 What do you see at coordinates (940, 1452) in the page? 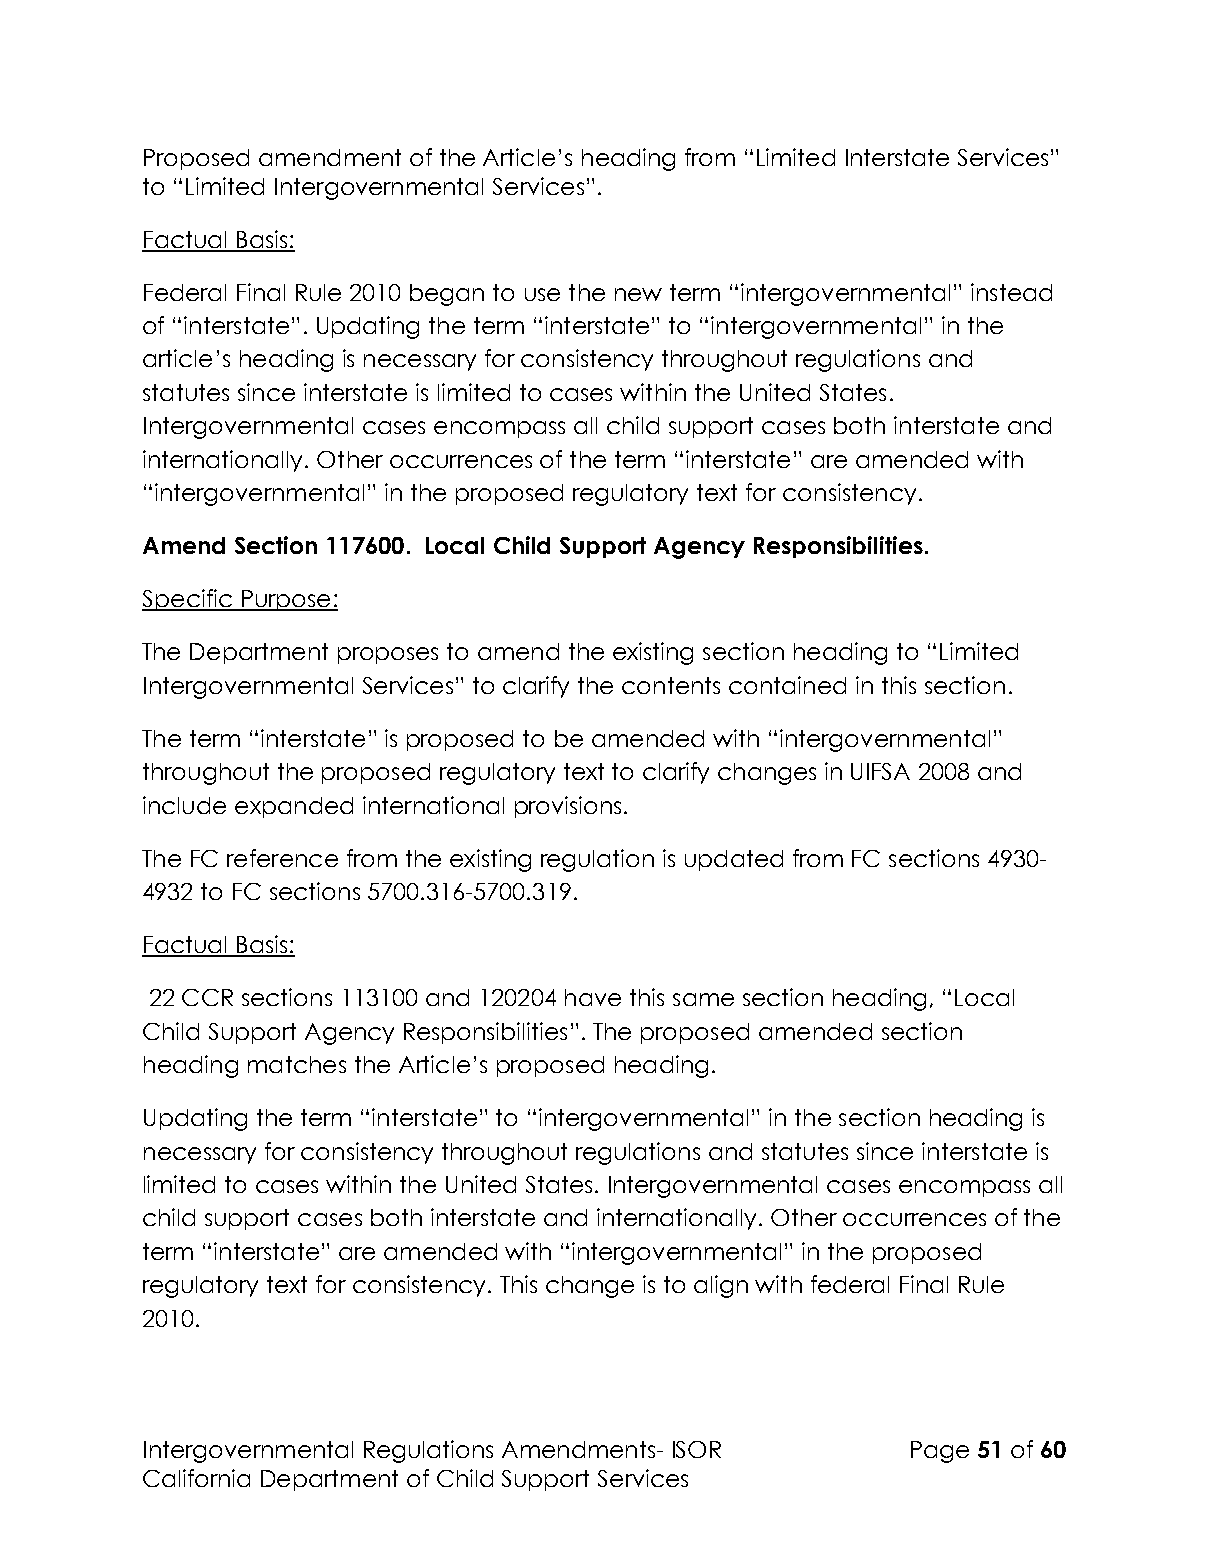
I see `Page` at bounding box center [940, 1452].
